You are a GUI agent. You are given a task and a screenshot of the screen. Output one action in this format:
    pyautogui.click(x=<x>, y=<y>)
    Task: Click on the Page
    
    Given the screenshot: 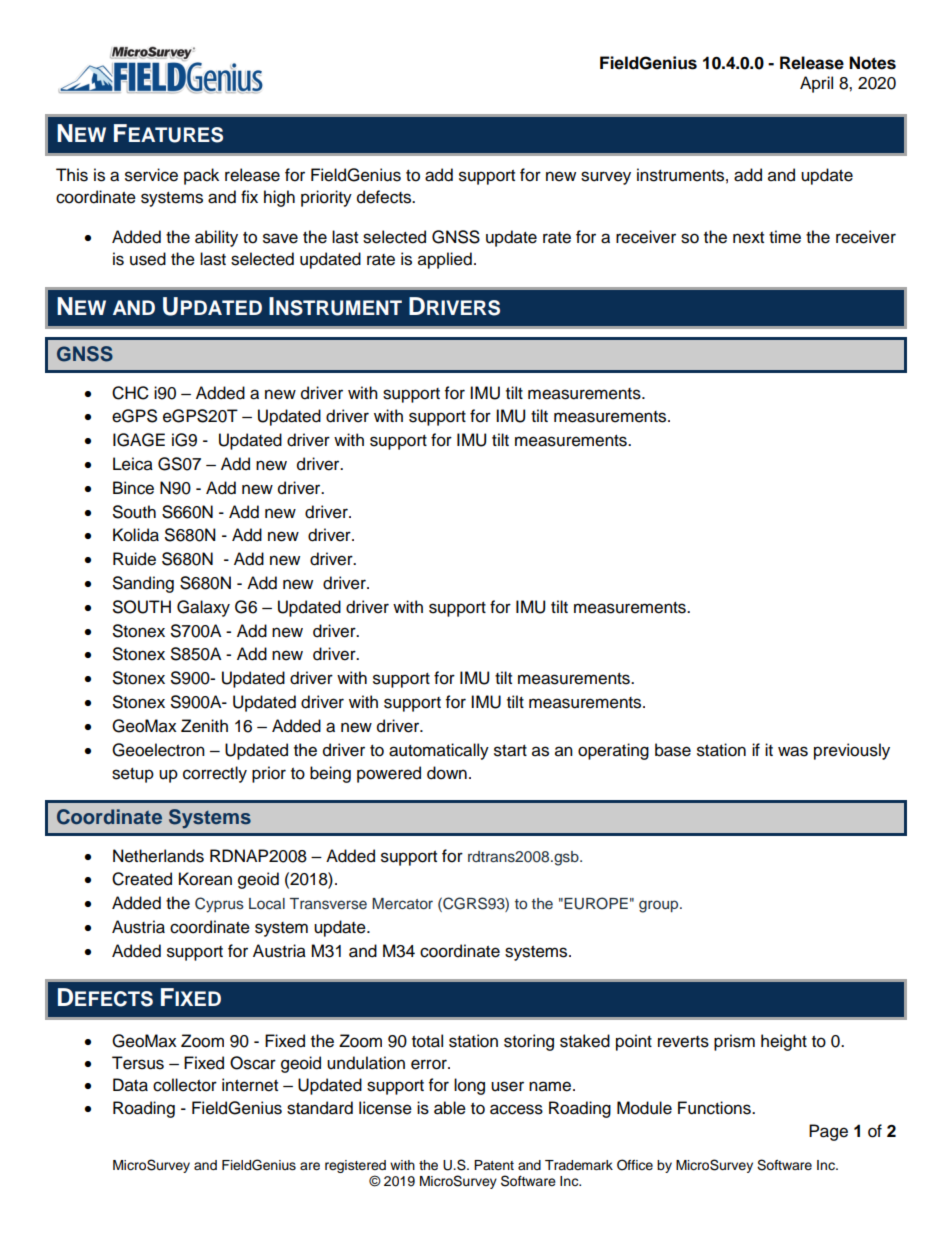 What is the action you would take?
    pyautogui.click(x=828, y=1132)
